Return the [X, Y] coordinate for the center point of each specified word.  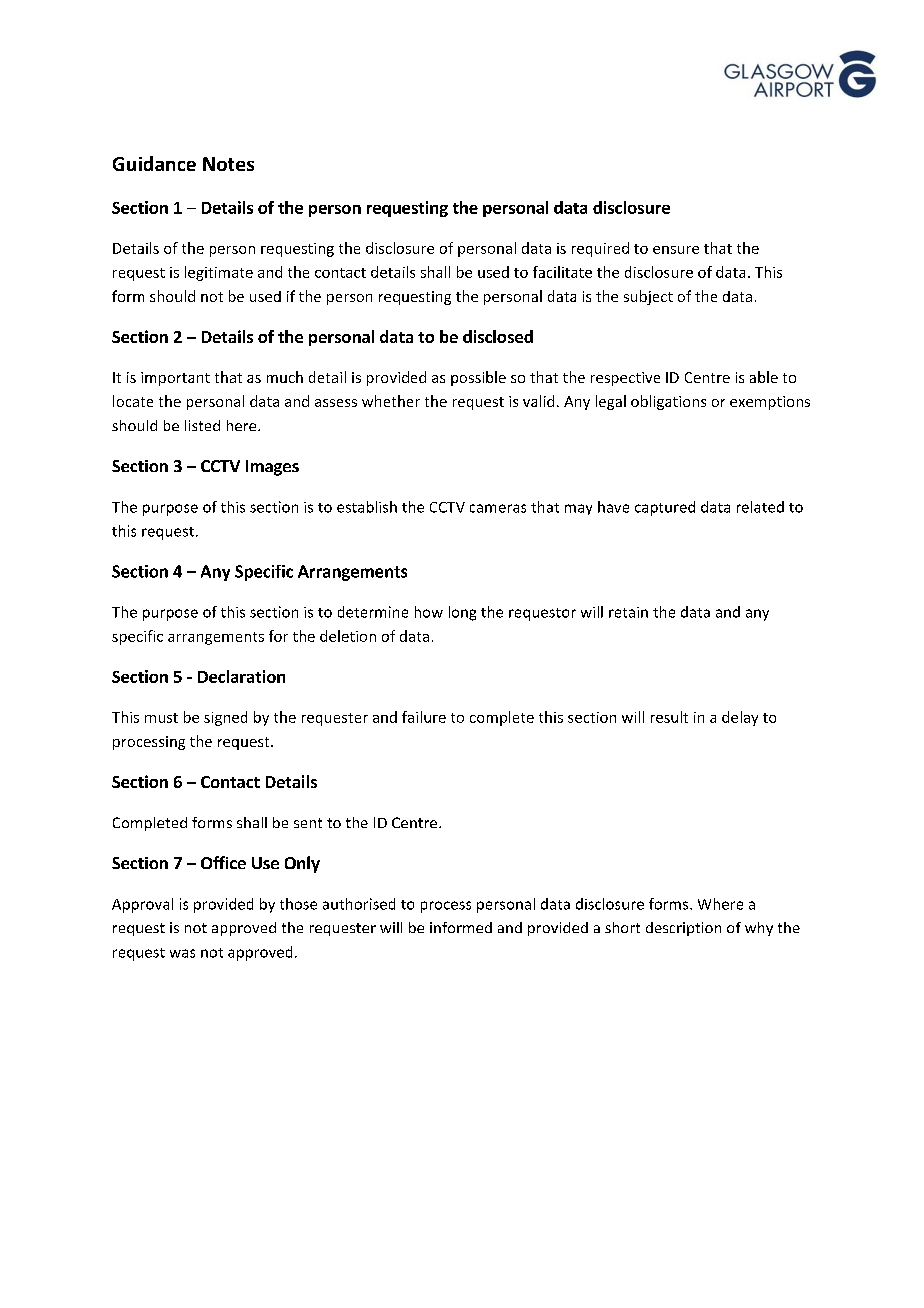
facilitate [562, 272]
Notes [228, 164]
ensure [676, 250]
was [182, 953]
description [683, 929]
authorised [359, 904]
